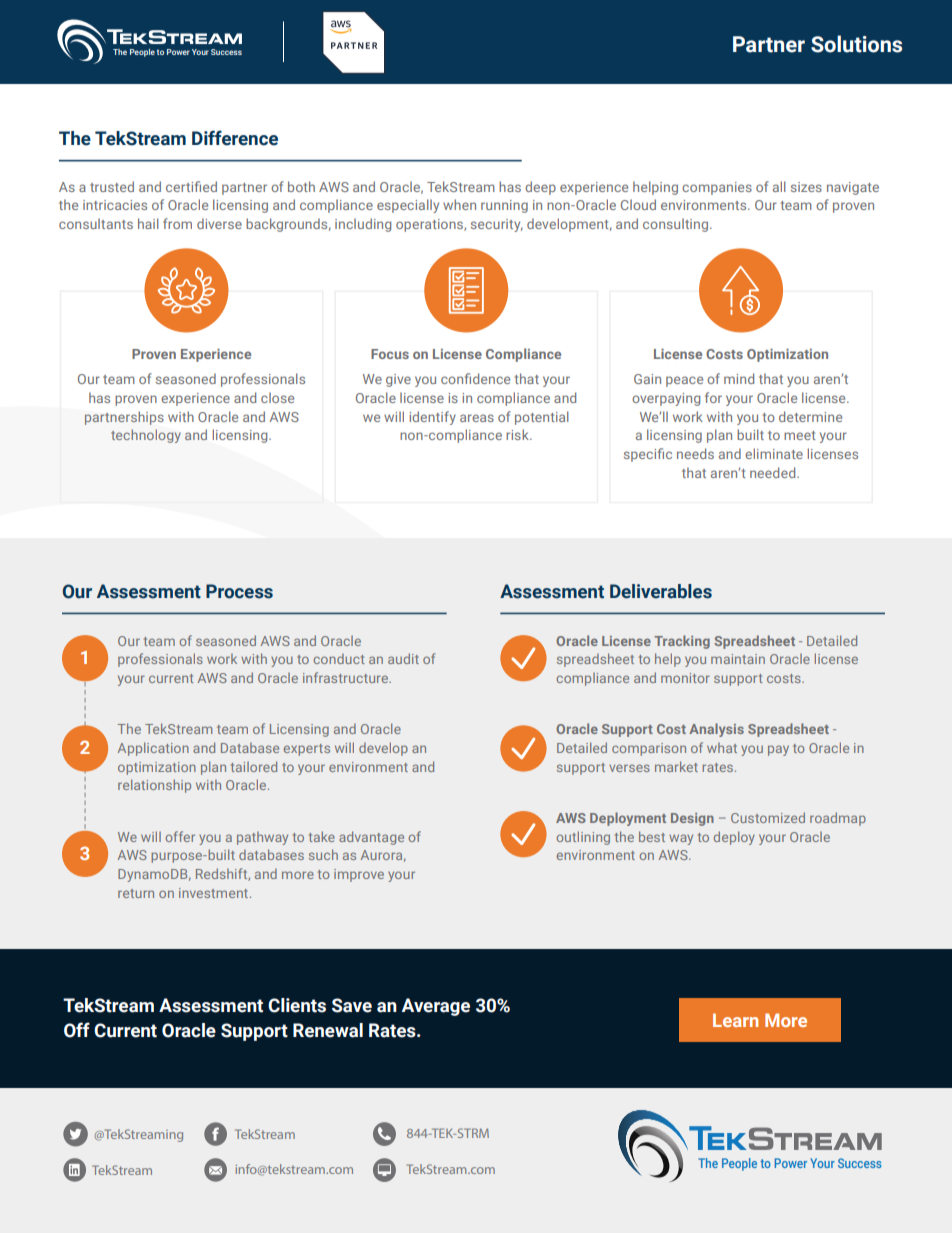  What do you see at coordinates (540, 188) in the image?
I see `deep` at bounding box center [540, 188].
